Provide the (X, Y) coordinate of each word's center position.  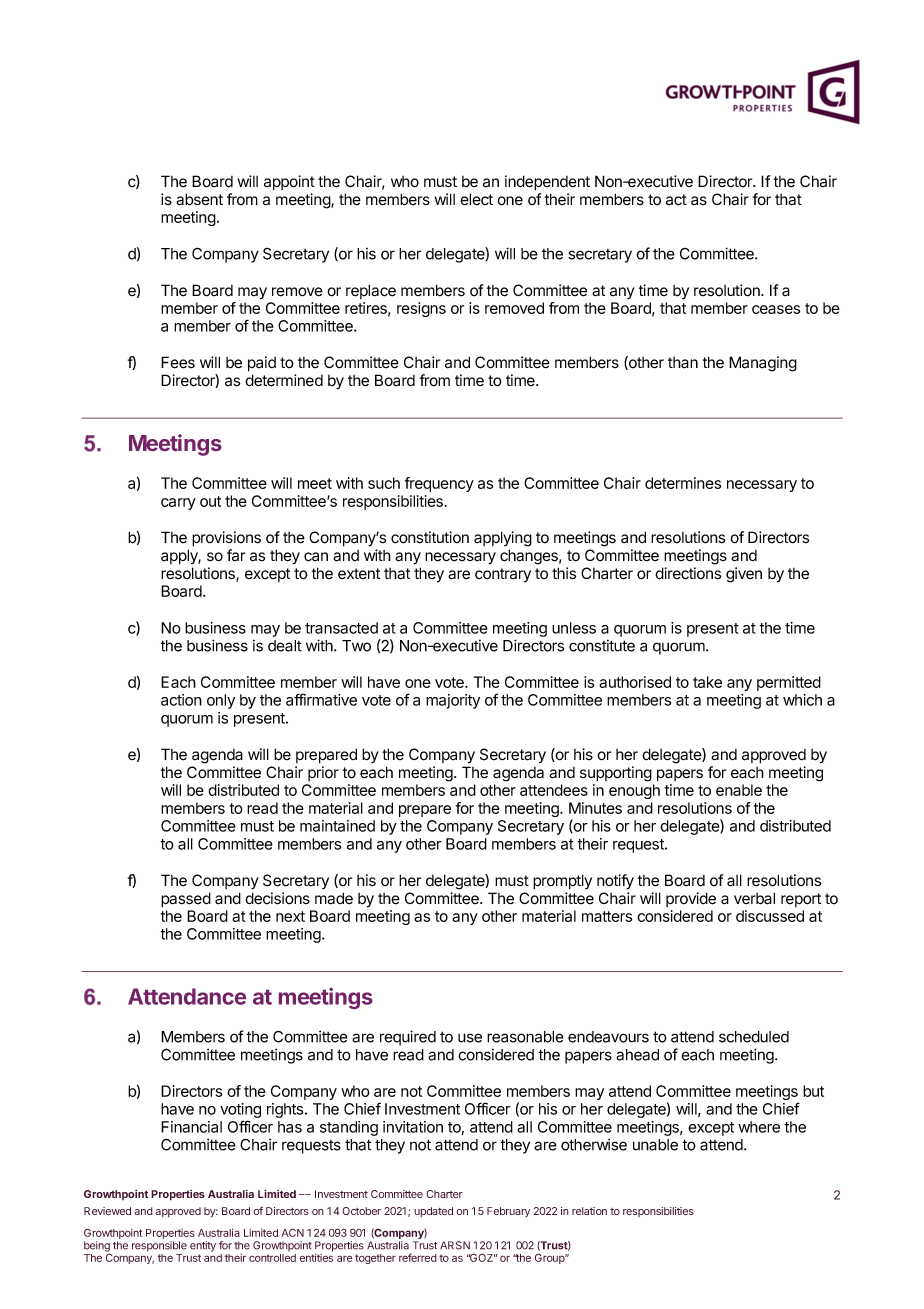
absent (199, 199)
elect (476, 199)
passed (186, 900)
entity (203, 1246)
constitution (430, 537)
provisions (226, 539)
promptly (562, 882)
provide (691, 899)
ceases (776, 309)
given (744, 575)
